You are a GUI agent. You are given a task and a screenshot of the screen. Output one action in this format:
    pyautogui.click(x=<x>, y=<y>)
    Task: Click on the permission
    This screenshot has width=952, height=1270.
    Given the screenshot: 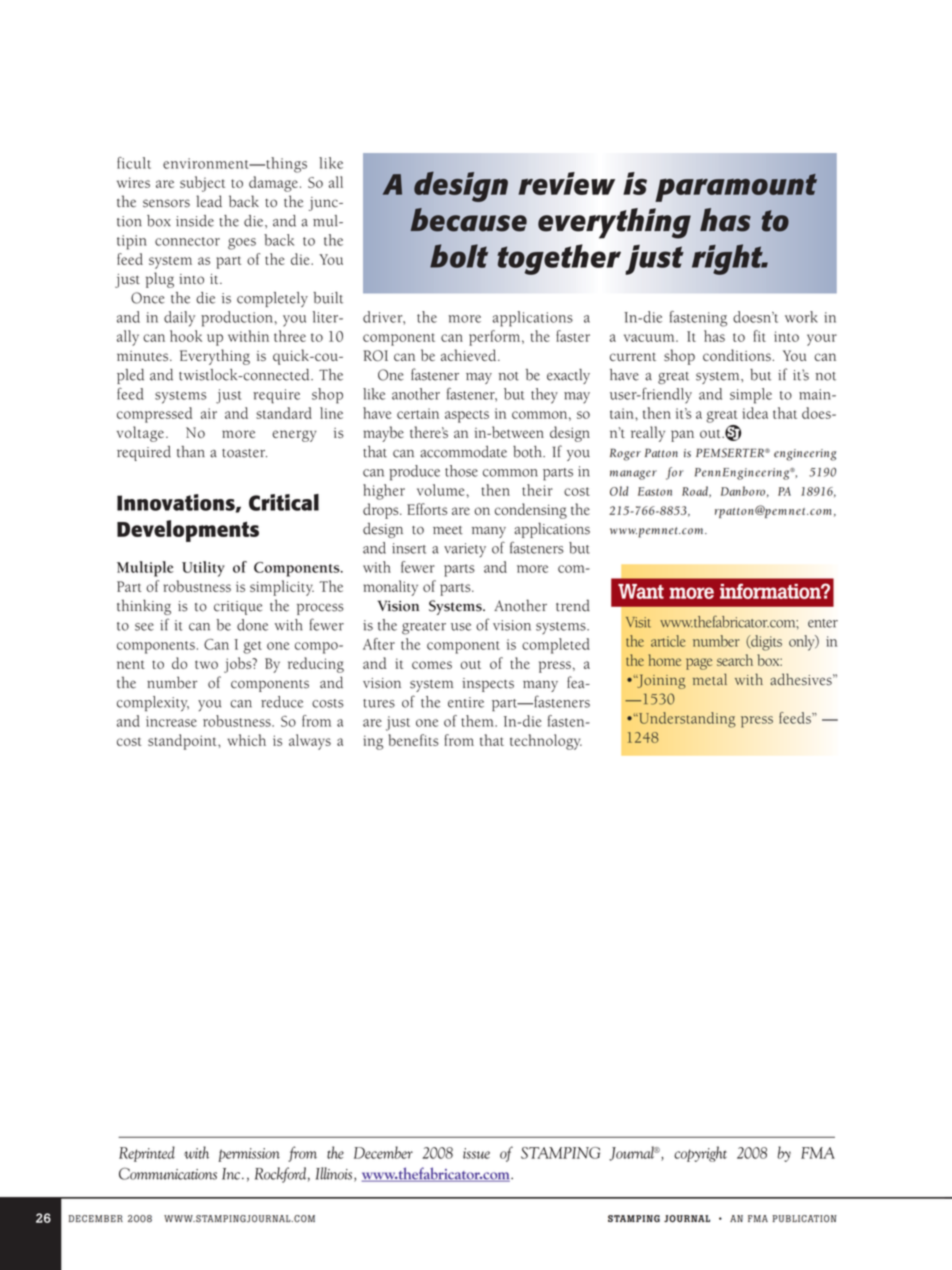 What is the action you would take?
    pyautogui.click(x=249, y=1155)
